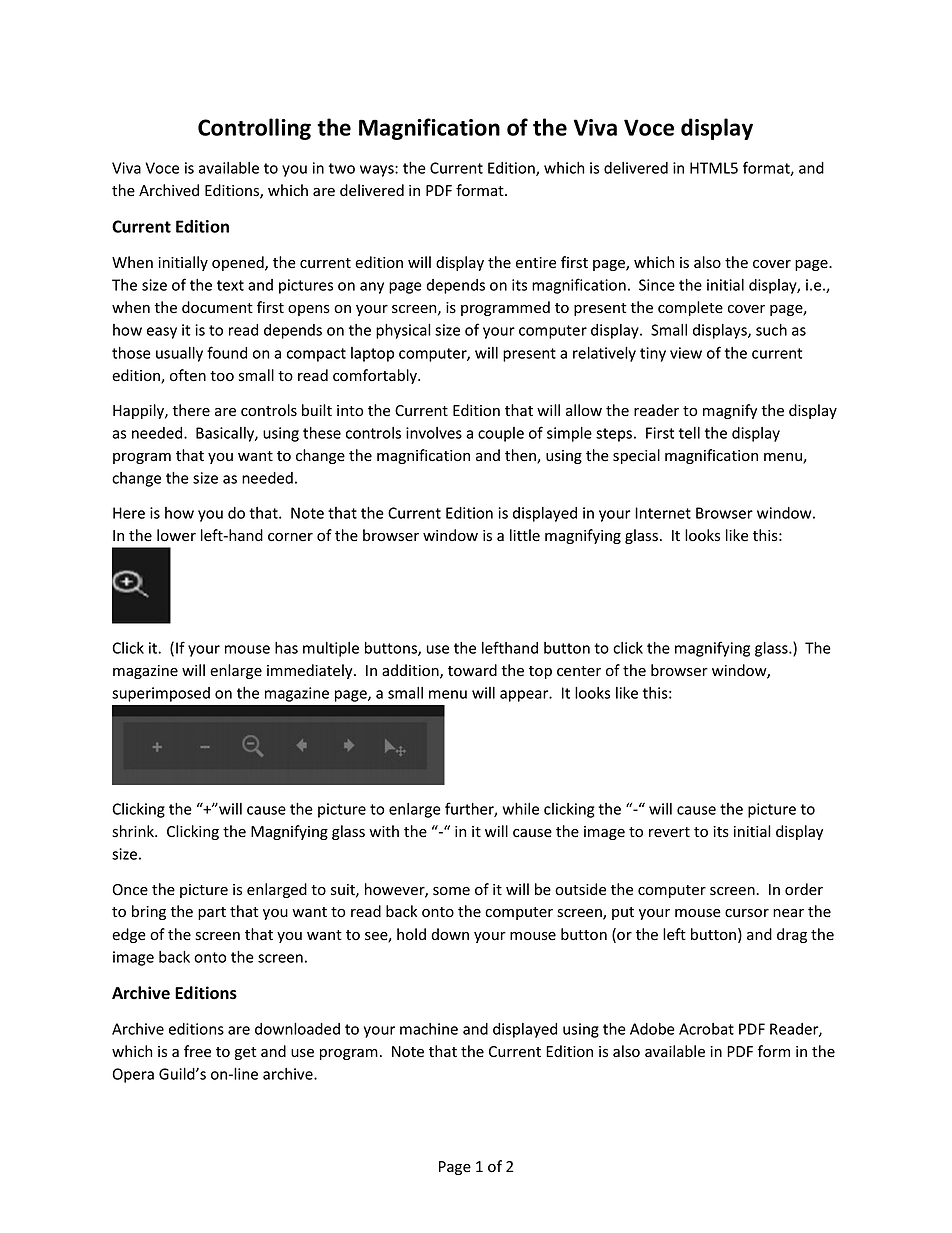 The image size is (952, 1233). I want to click on free, so click(197, 1051).
